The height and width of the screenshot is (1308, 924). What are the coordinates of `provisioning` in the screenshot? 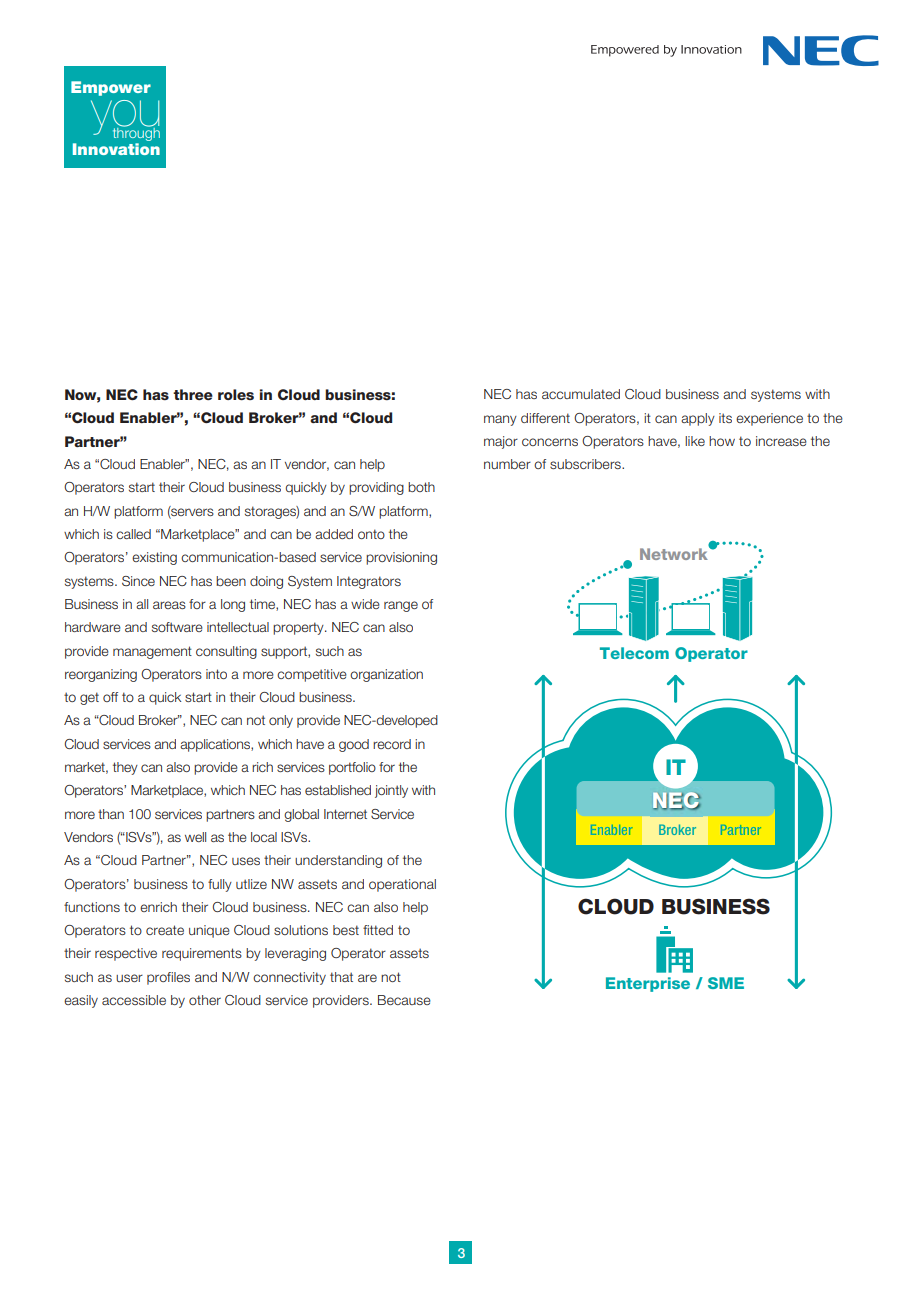 It's located at (401, 558).
